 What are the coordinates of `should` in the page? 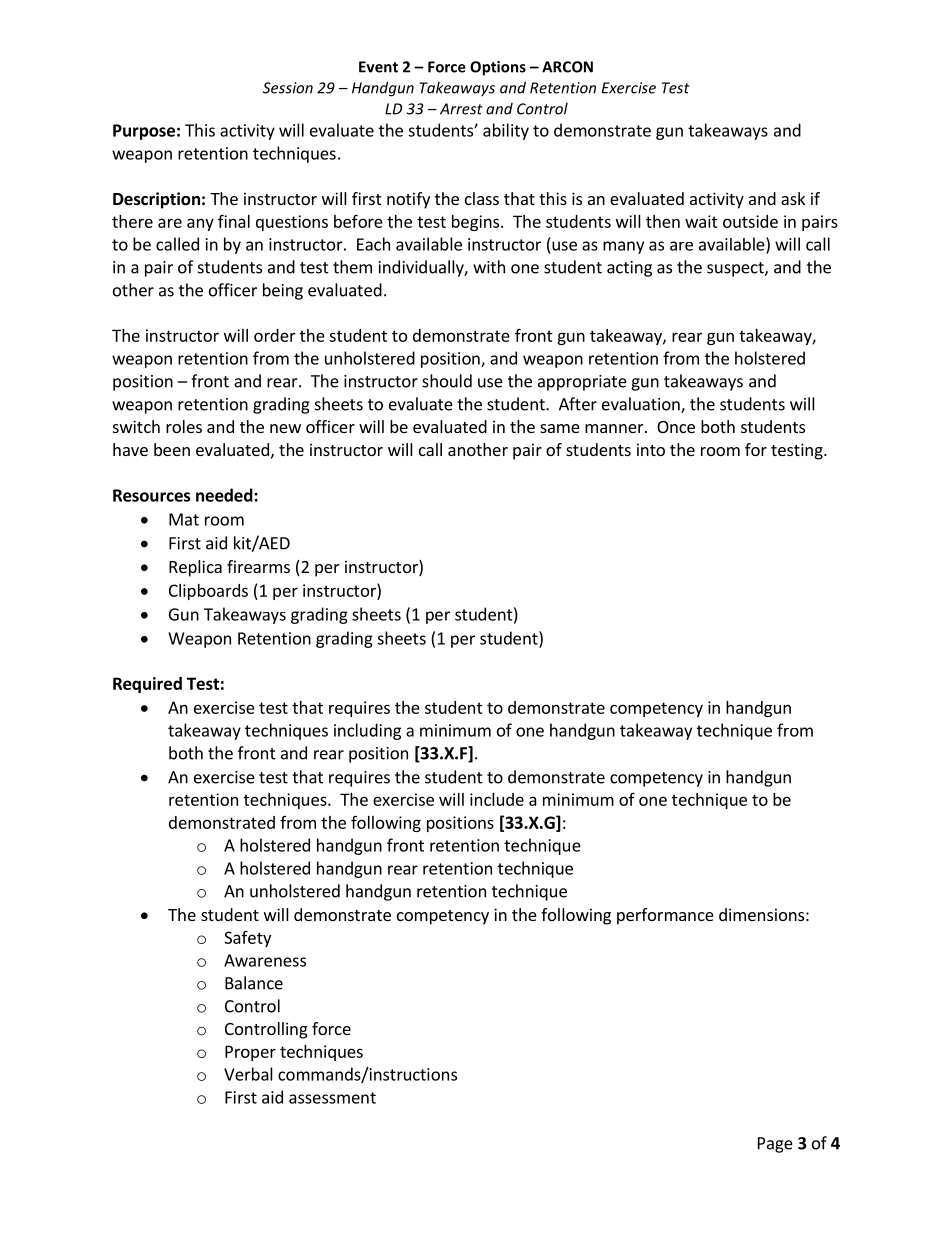 It's located at (447, 381).
